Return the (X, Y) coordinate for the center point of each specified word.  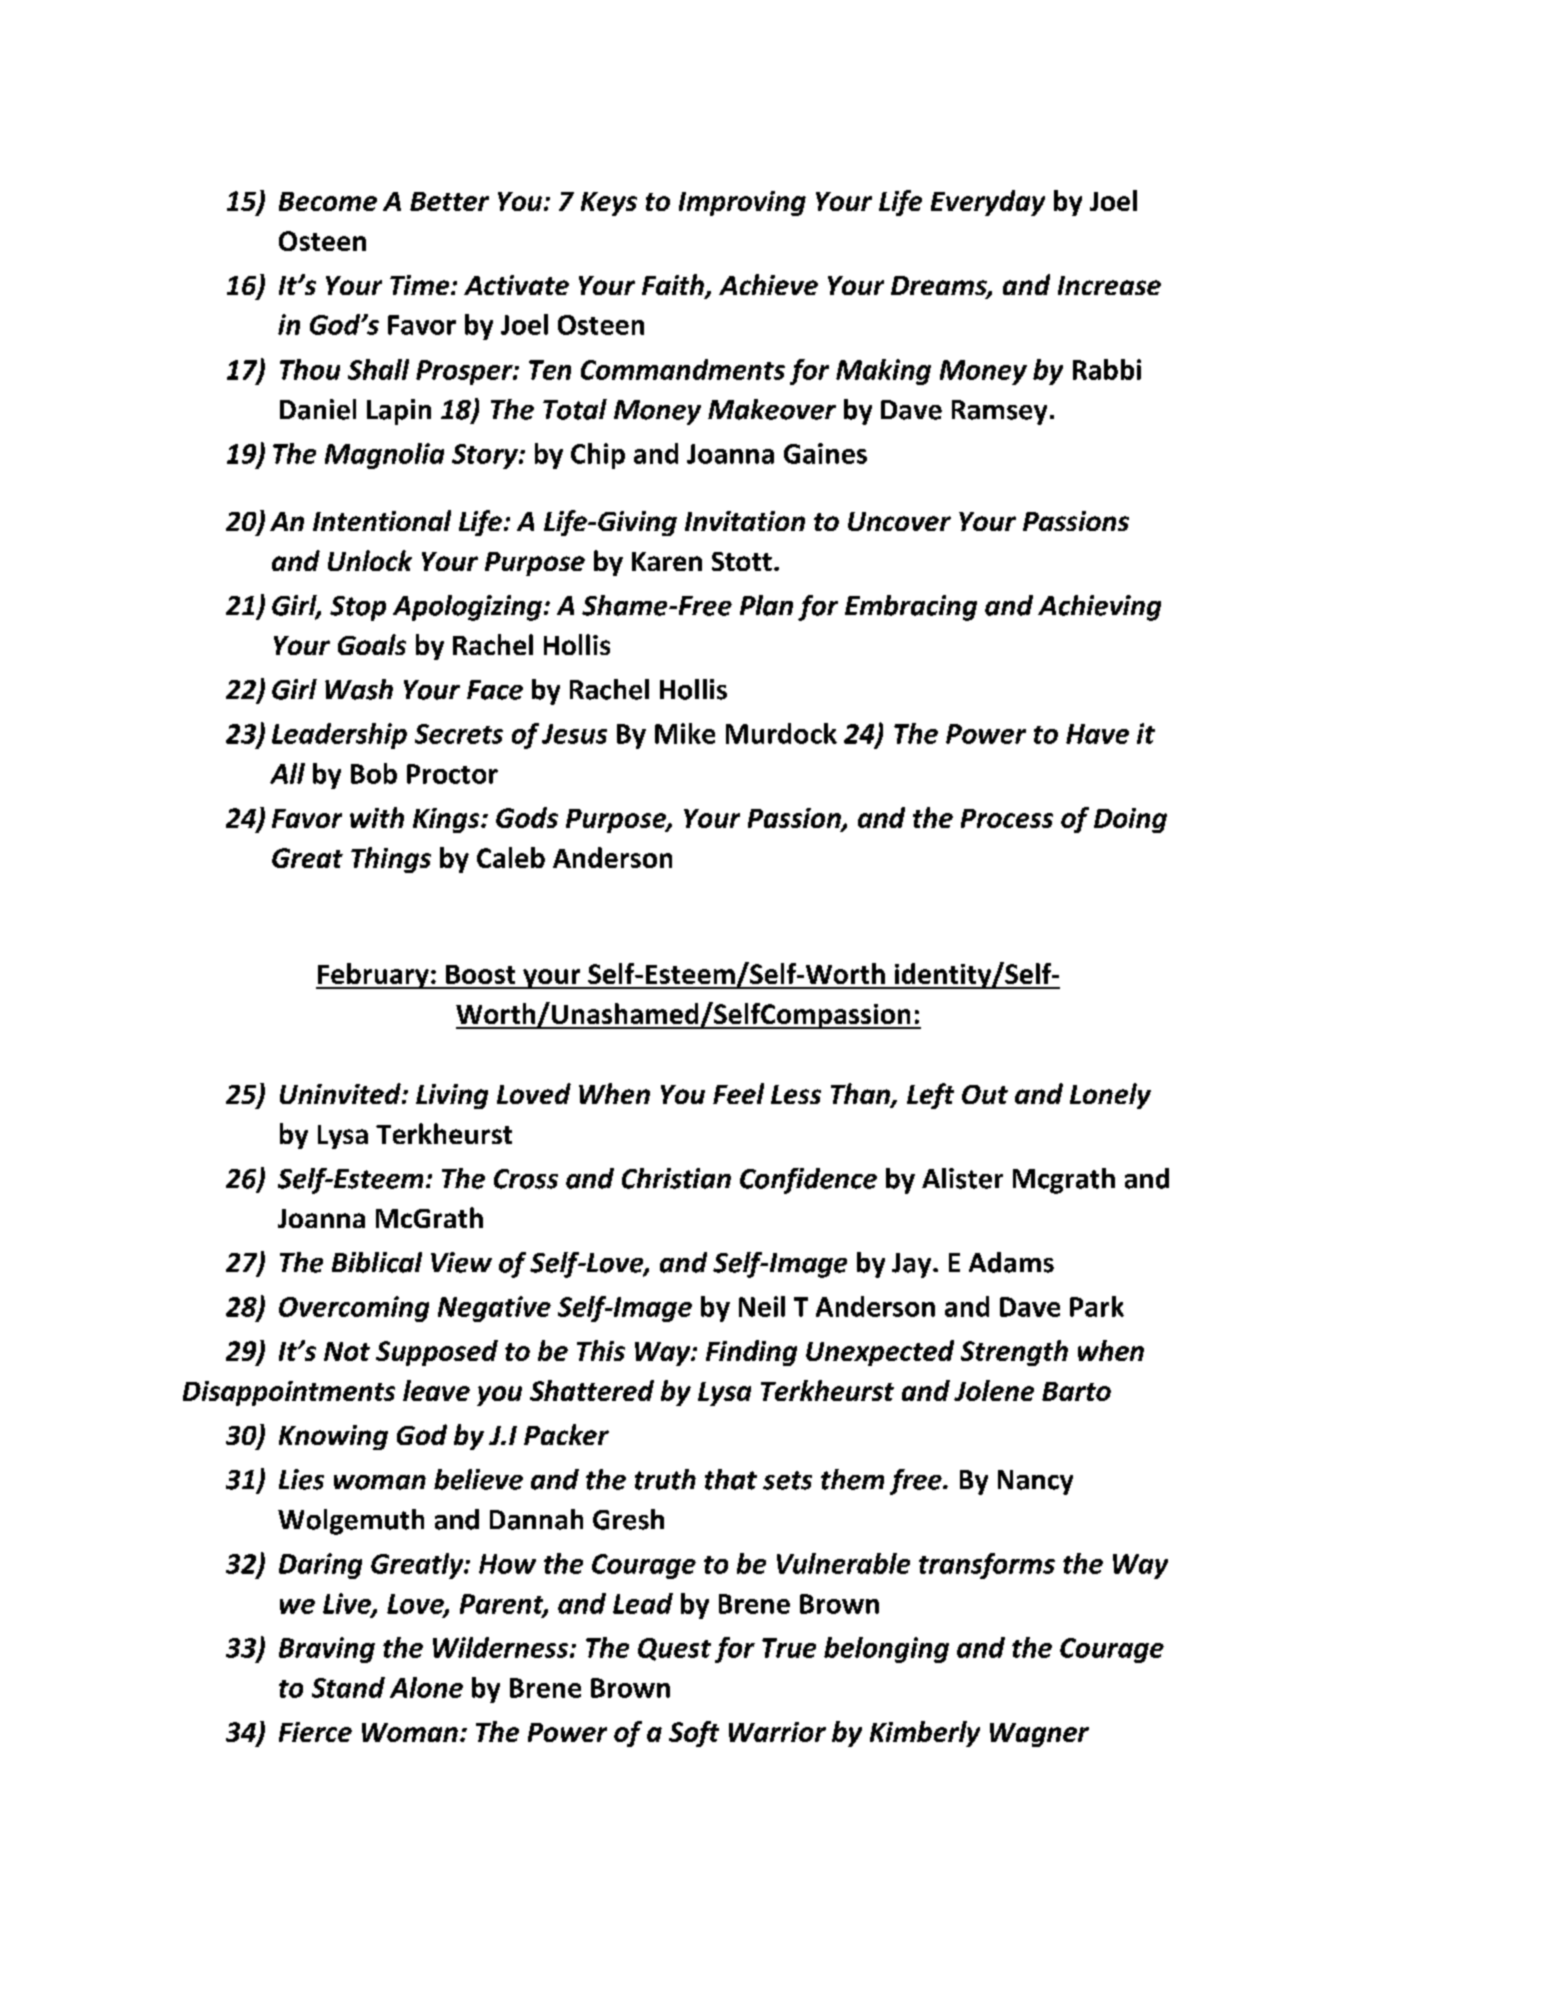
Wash (359, 689)
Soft (694, 1734)
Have (1097, 734)
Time (421, 285)
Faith (674, 286)
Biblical (377, 1262)
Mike (685, 733)
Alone (426, 1687)
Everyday (988, 203)
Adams (1011, 1262)
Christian (676, 1178)
